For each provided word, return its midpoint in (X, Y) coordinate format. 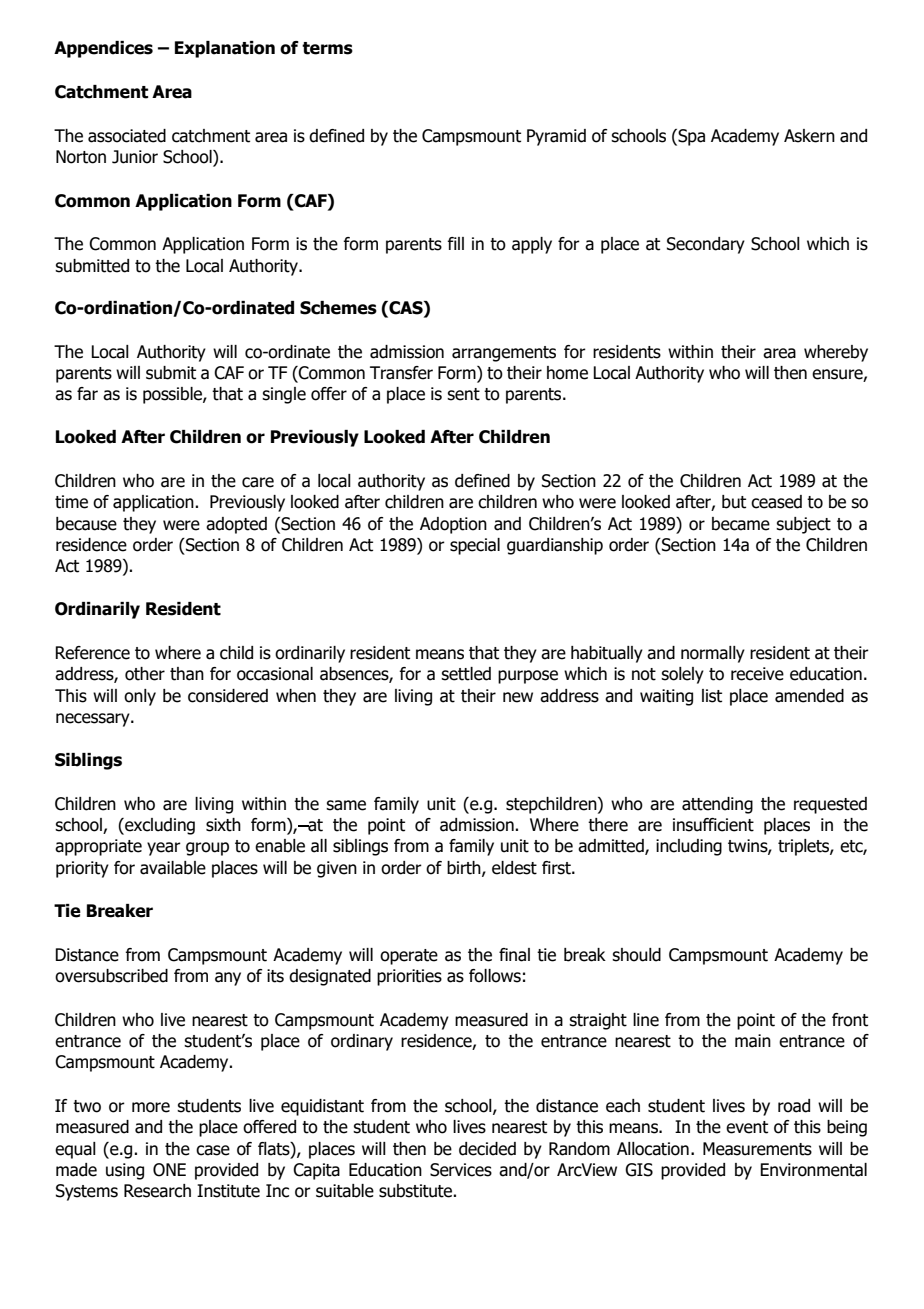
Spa (690, 137)
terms (327, 48)
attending (717, 805)
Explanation (225, 49)
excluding (159, 826)
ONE (169, 1170)
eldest (514, 868)
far (87, 394)
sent (463, 394)
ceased (776, 502)
